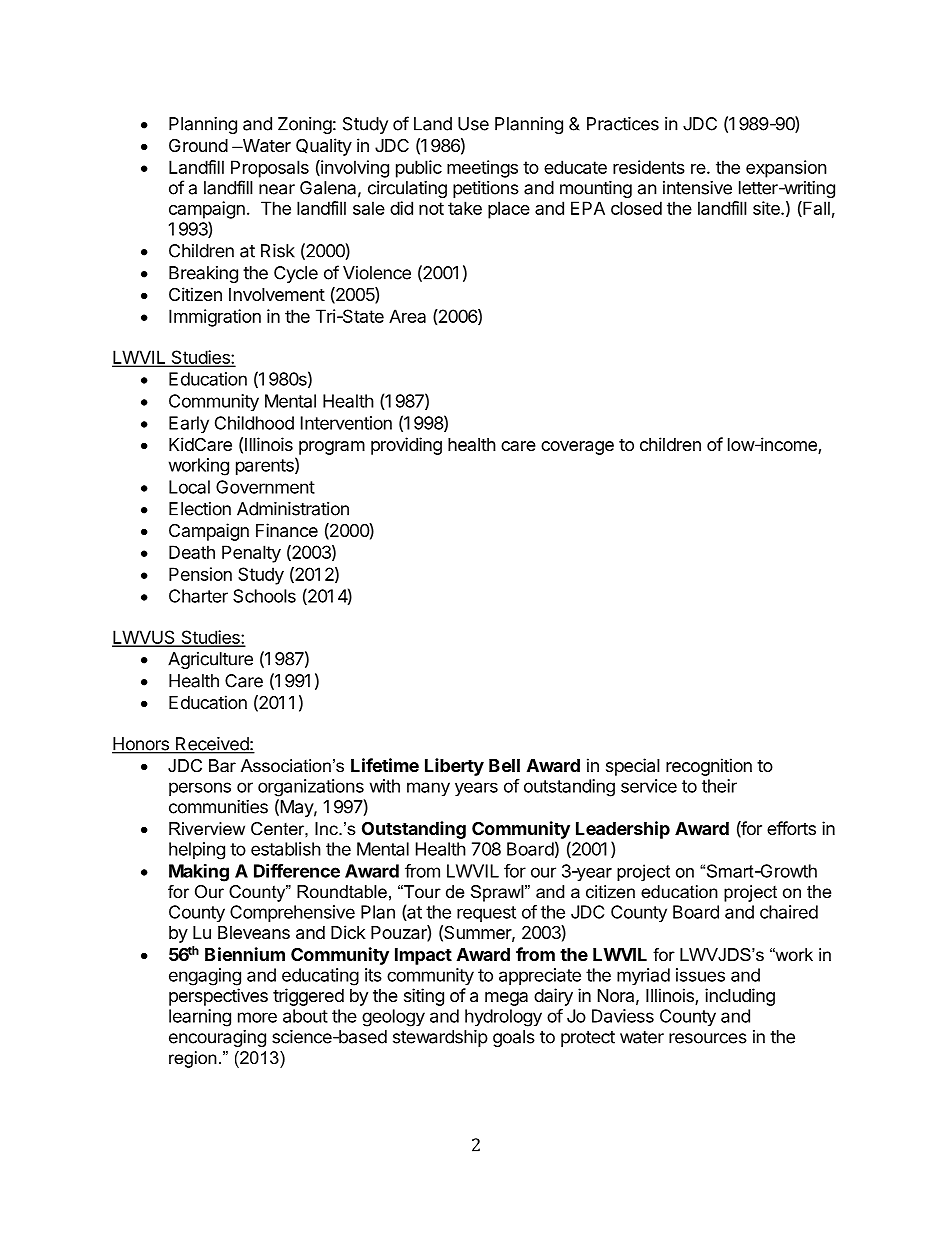  What do you see at coordinates (198, 145) in the screenshot?
I see `Ground` at bounding box center [198, 145].
